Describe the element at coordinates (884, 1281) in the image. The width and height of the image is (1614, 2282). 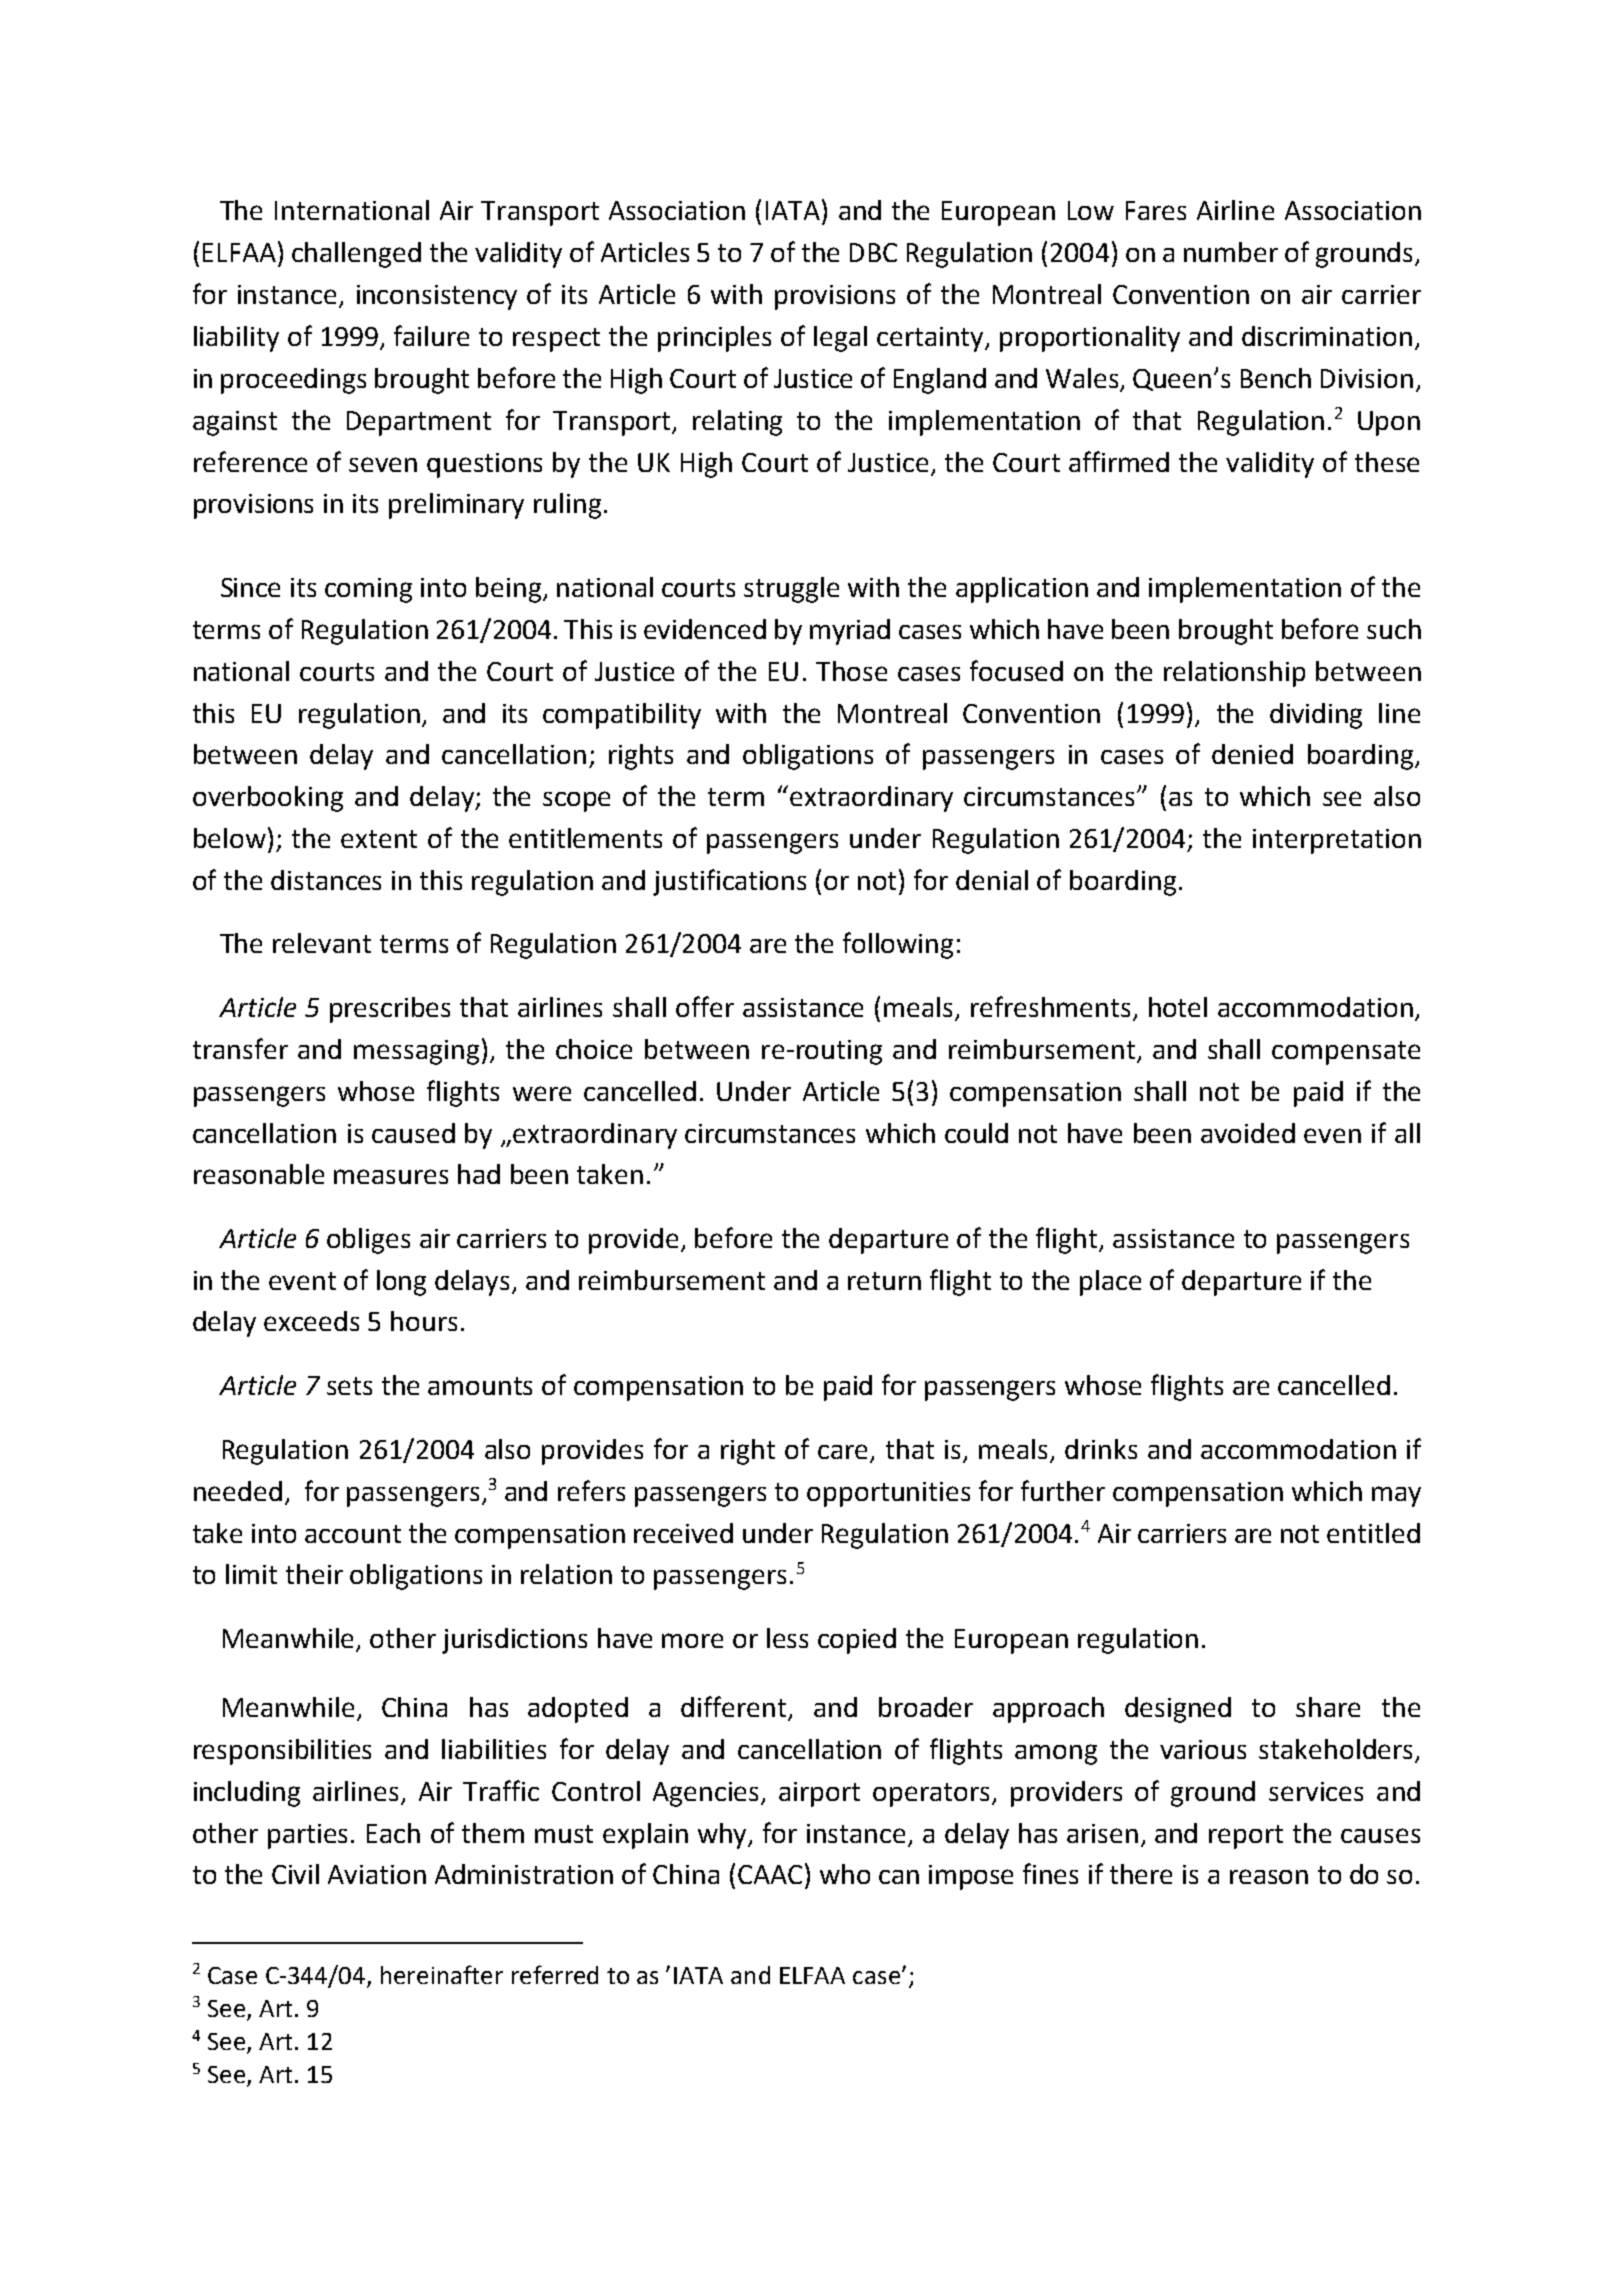
I see `return` at that location.
